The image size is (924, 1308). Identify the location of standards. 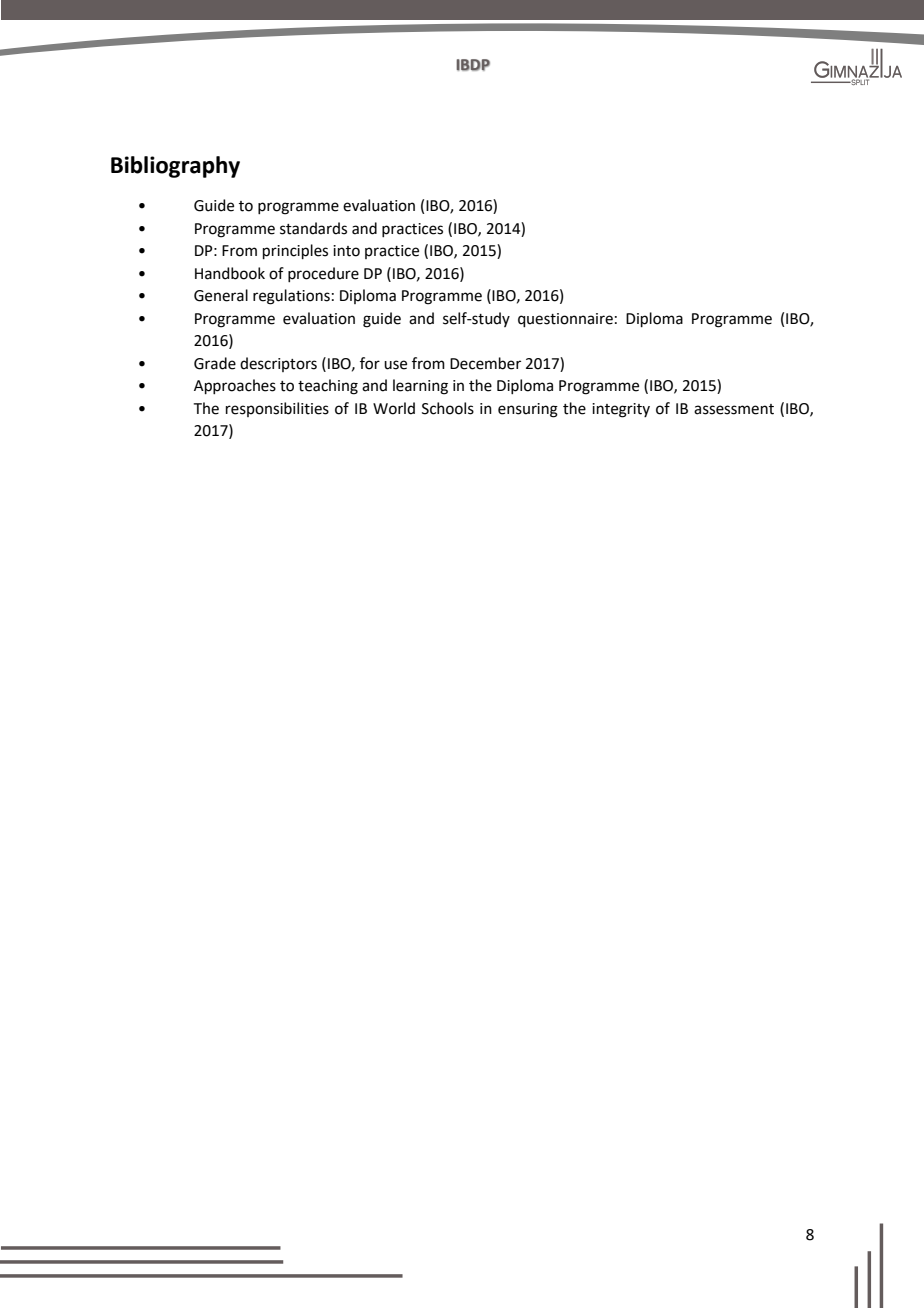
(313, 228).
